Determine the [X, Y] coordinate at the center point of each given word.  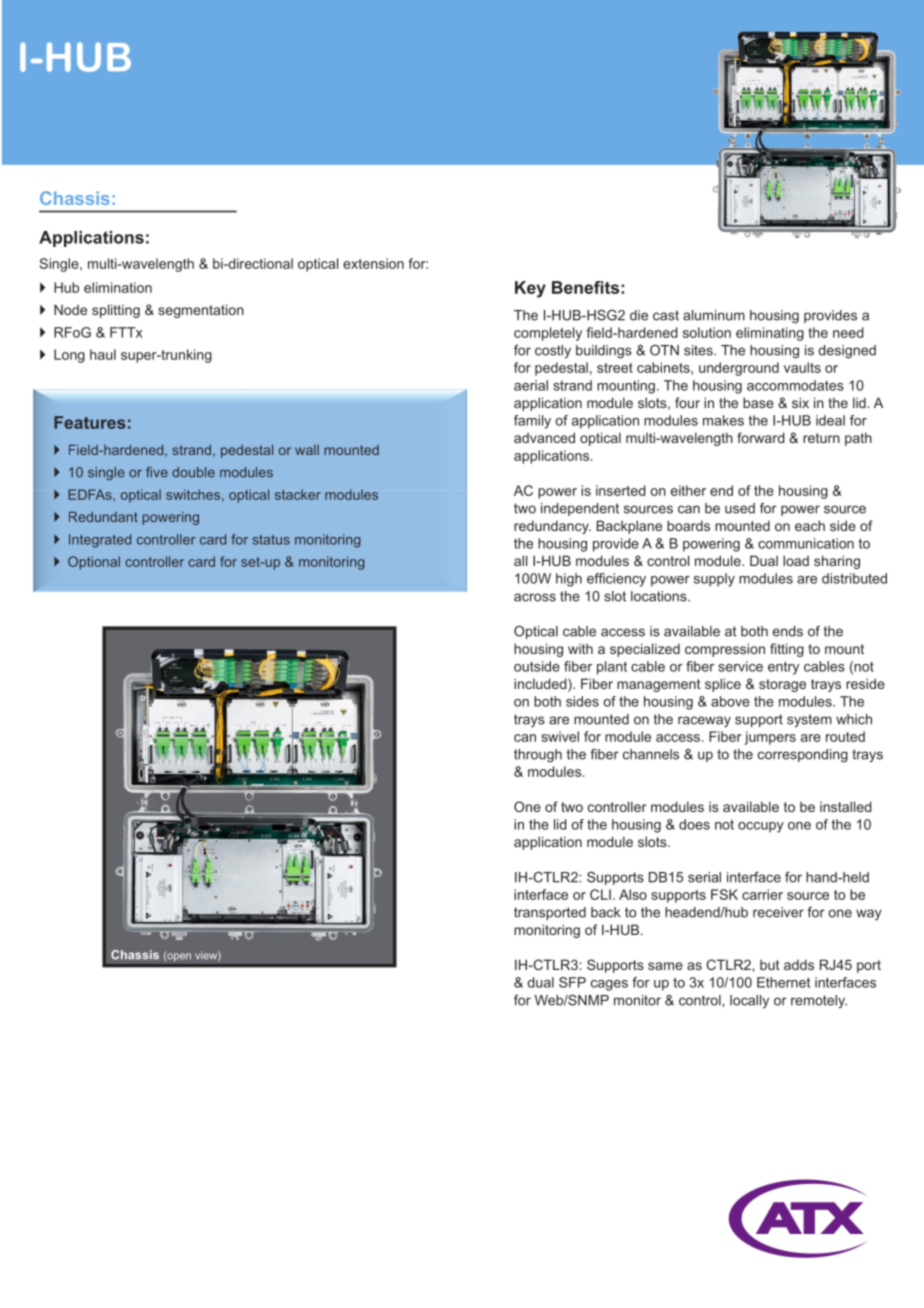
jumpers [770, 738]
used [740, 508]
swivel [560, 736]
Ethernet [783, 982]
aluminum [714, 315]
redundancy [552, 527]
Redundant [103, 517]
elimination [118, 287]
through [538, 756]
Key [530, 289]
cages [609, 985]
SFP [572, 982]
